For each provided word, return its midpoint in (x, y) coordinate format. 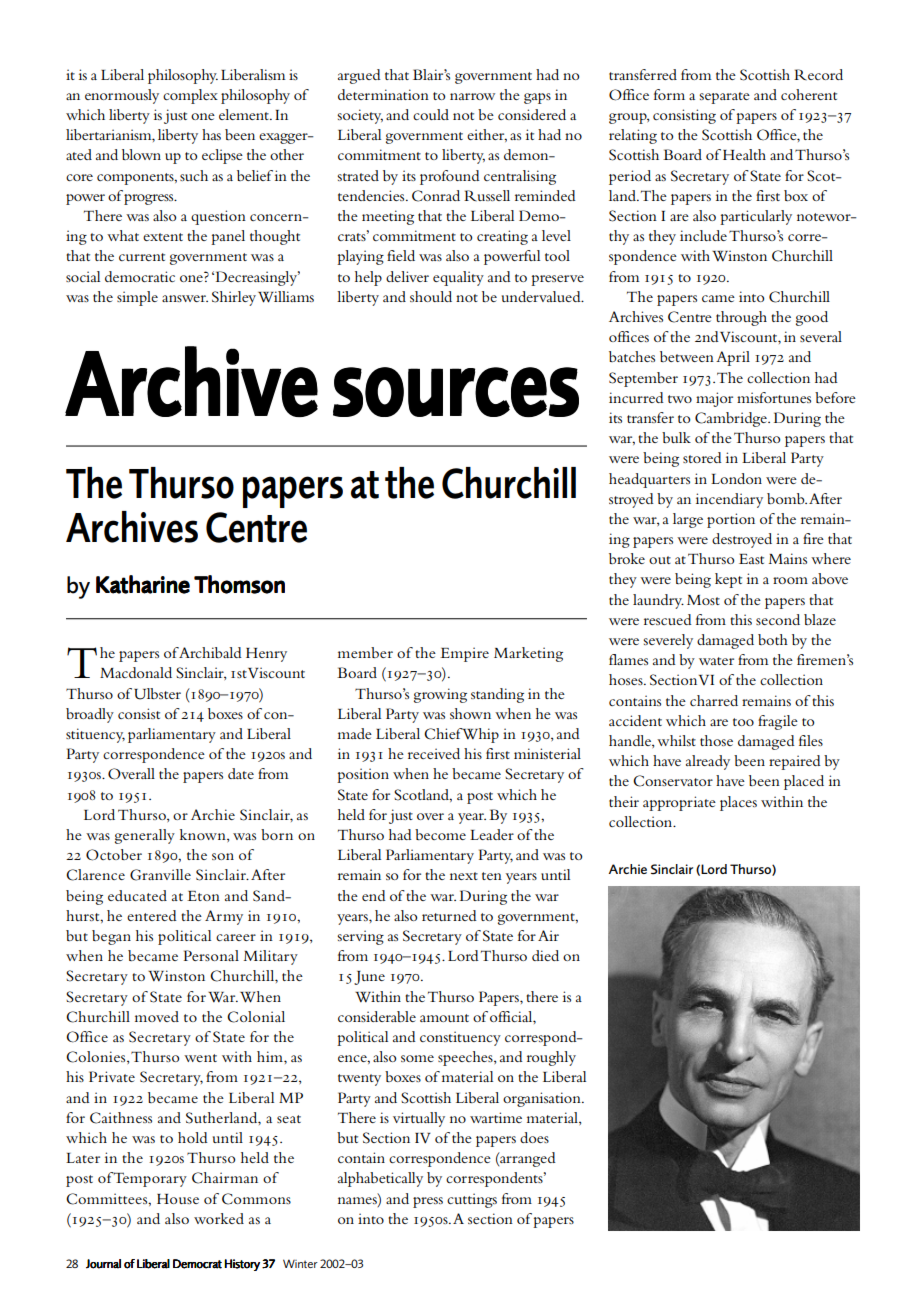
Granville (160, 875)
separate (724, 98)
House (178, 1199)
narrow (472, 96)
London (736, 478)
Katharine (143, 584)
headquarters (649, 480)
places (738, 803)
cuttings (472, 1200)
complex (190, 96)
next (464, 876)
